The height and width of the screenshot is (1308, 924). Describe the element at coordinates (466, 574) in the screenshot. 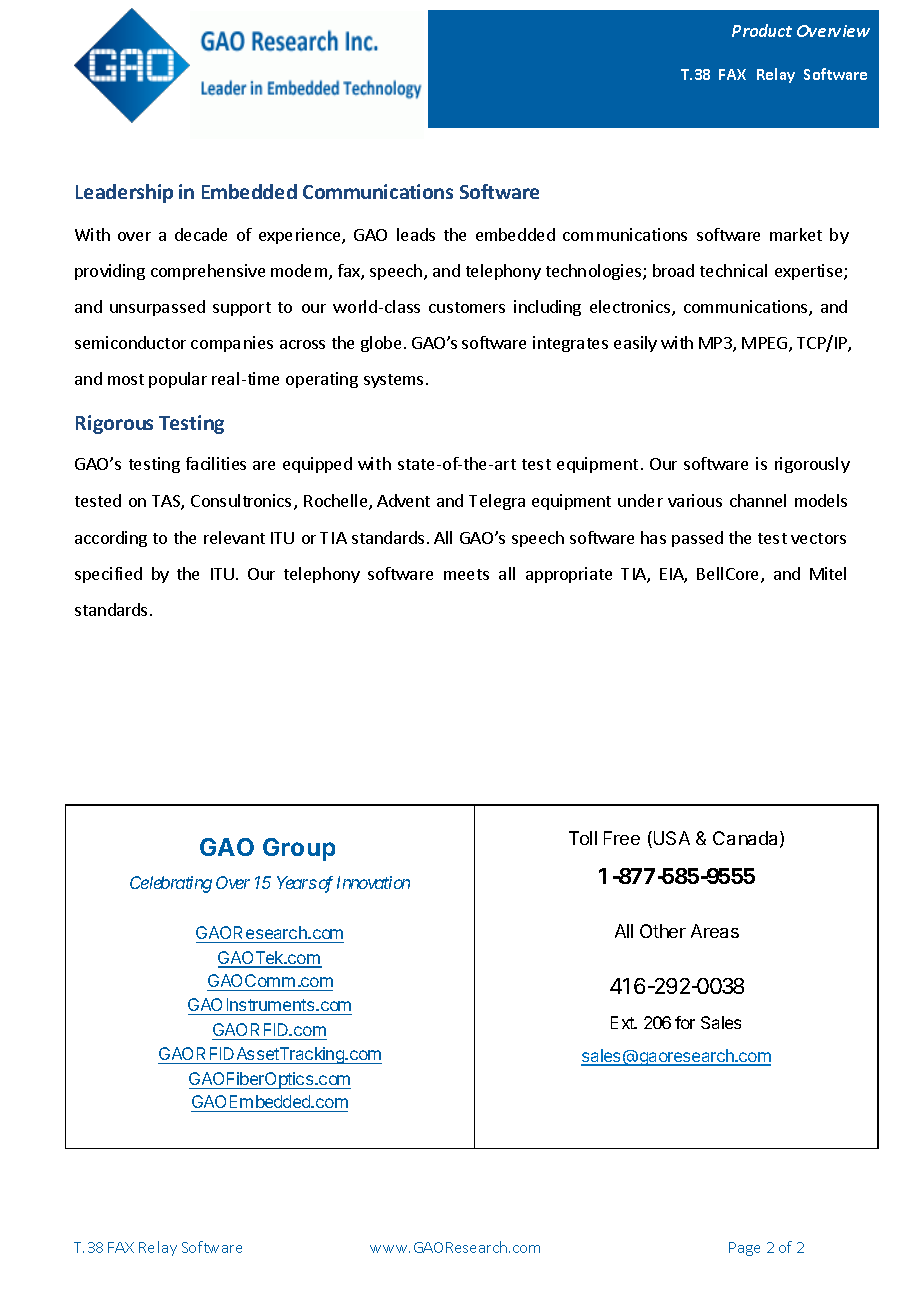

I see `meets` at that location.
